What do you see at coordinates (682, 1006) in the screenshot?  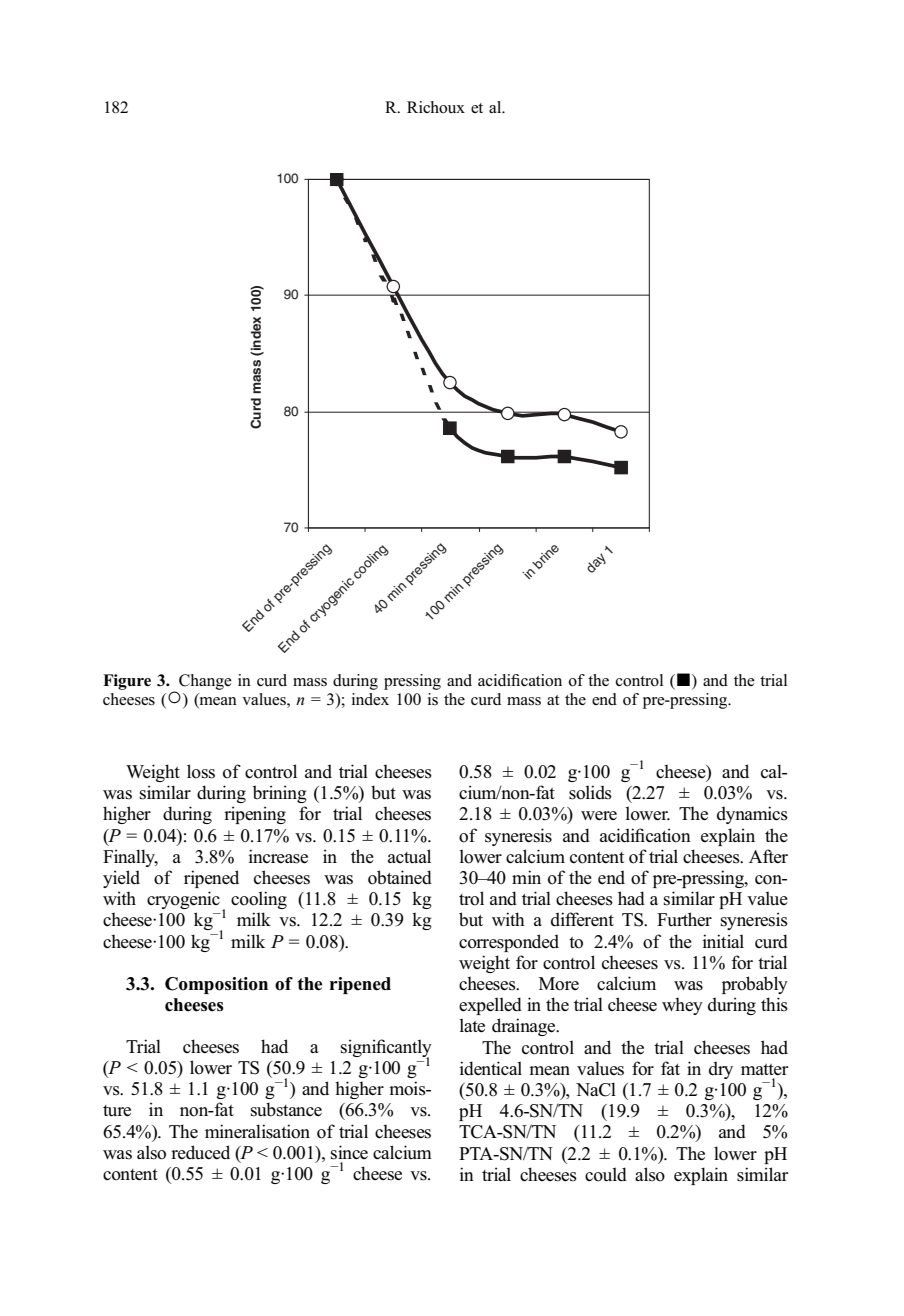 I see `whey` at bounding box center [682, 1006].
